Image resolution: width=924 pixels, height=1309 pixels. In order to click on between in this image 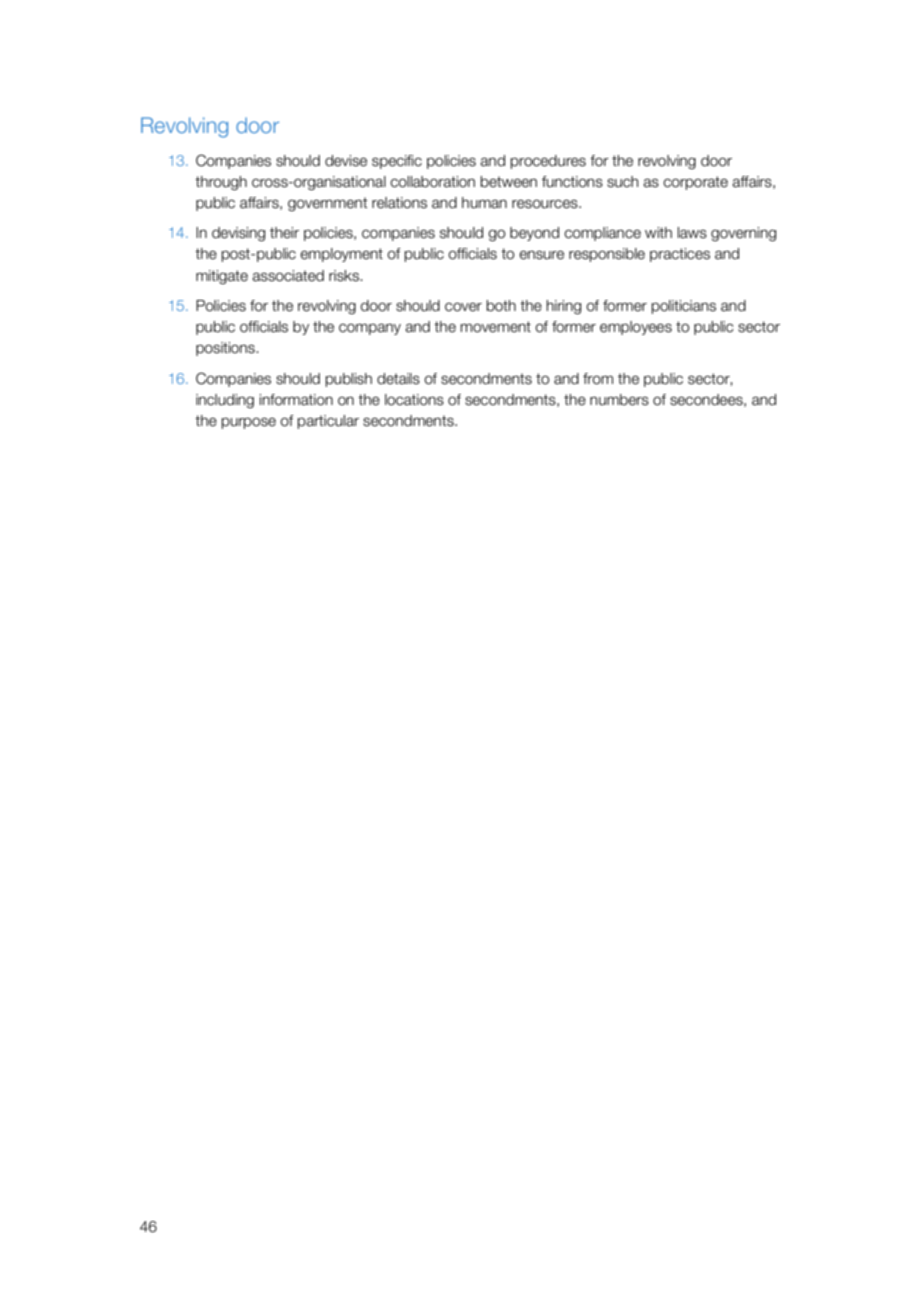, I will do `click(508, 182)`.
